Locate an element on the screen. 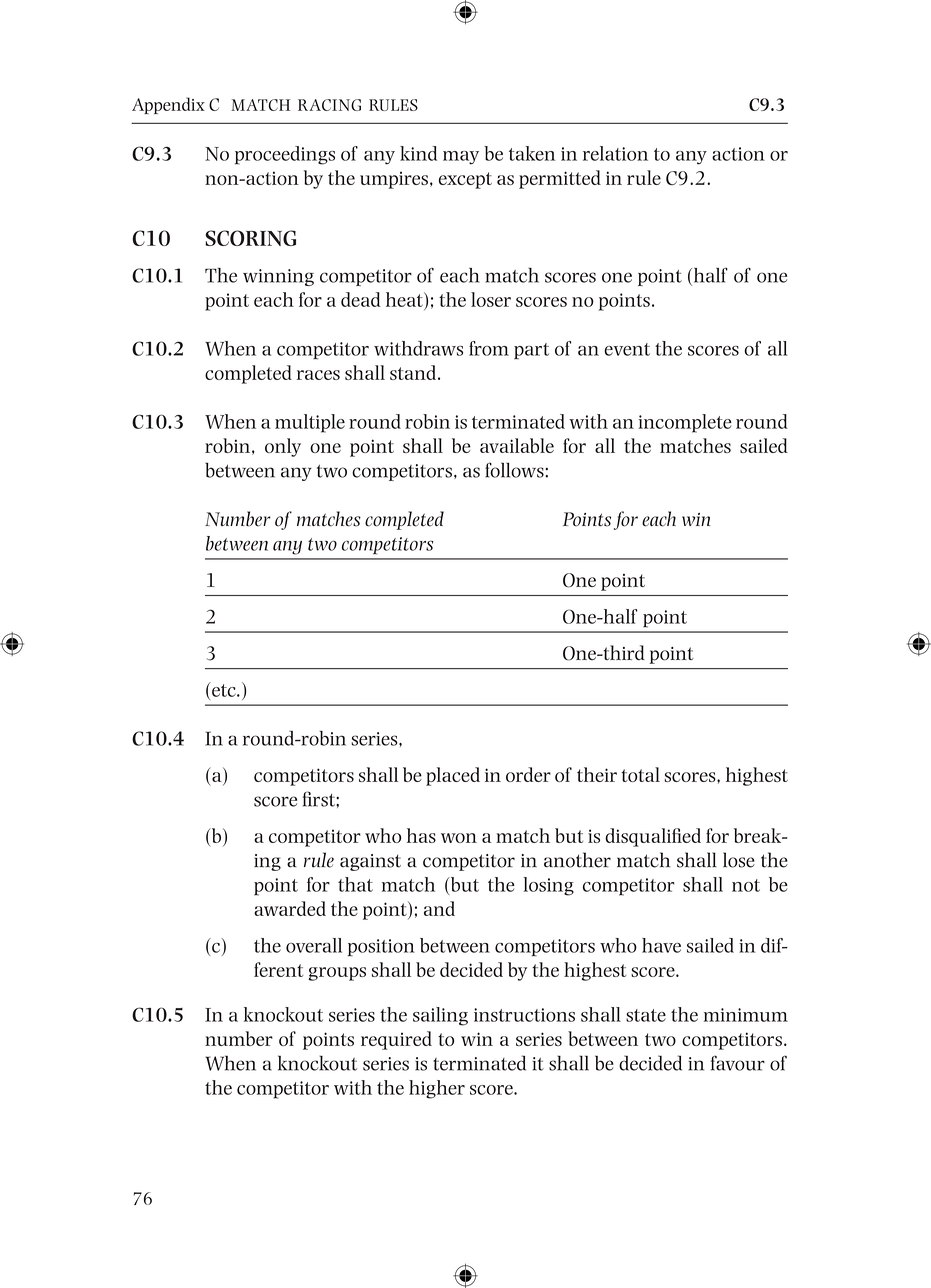 The width and height of the screenshot is (931, 1288). higher is located at coordinates (437, 1089).
